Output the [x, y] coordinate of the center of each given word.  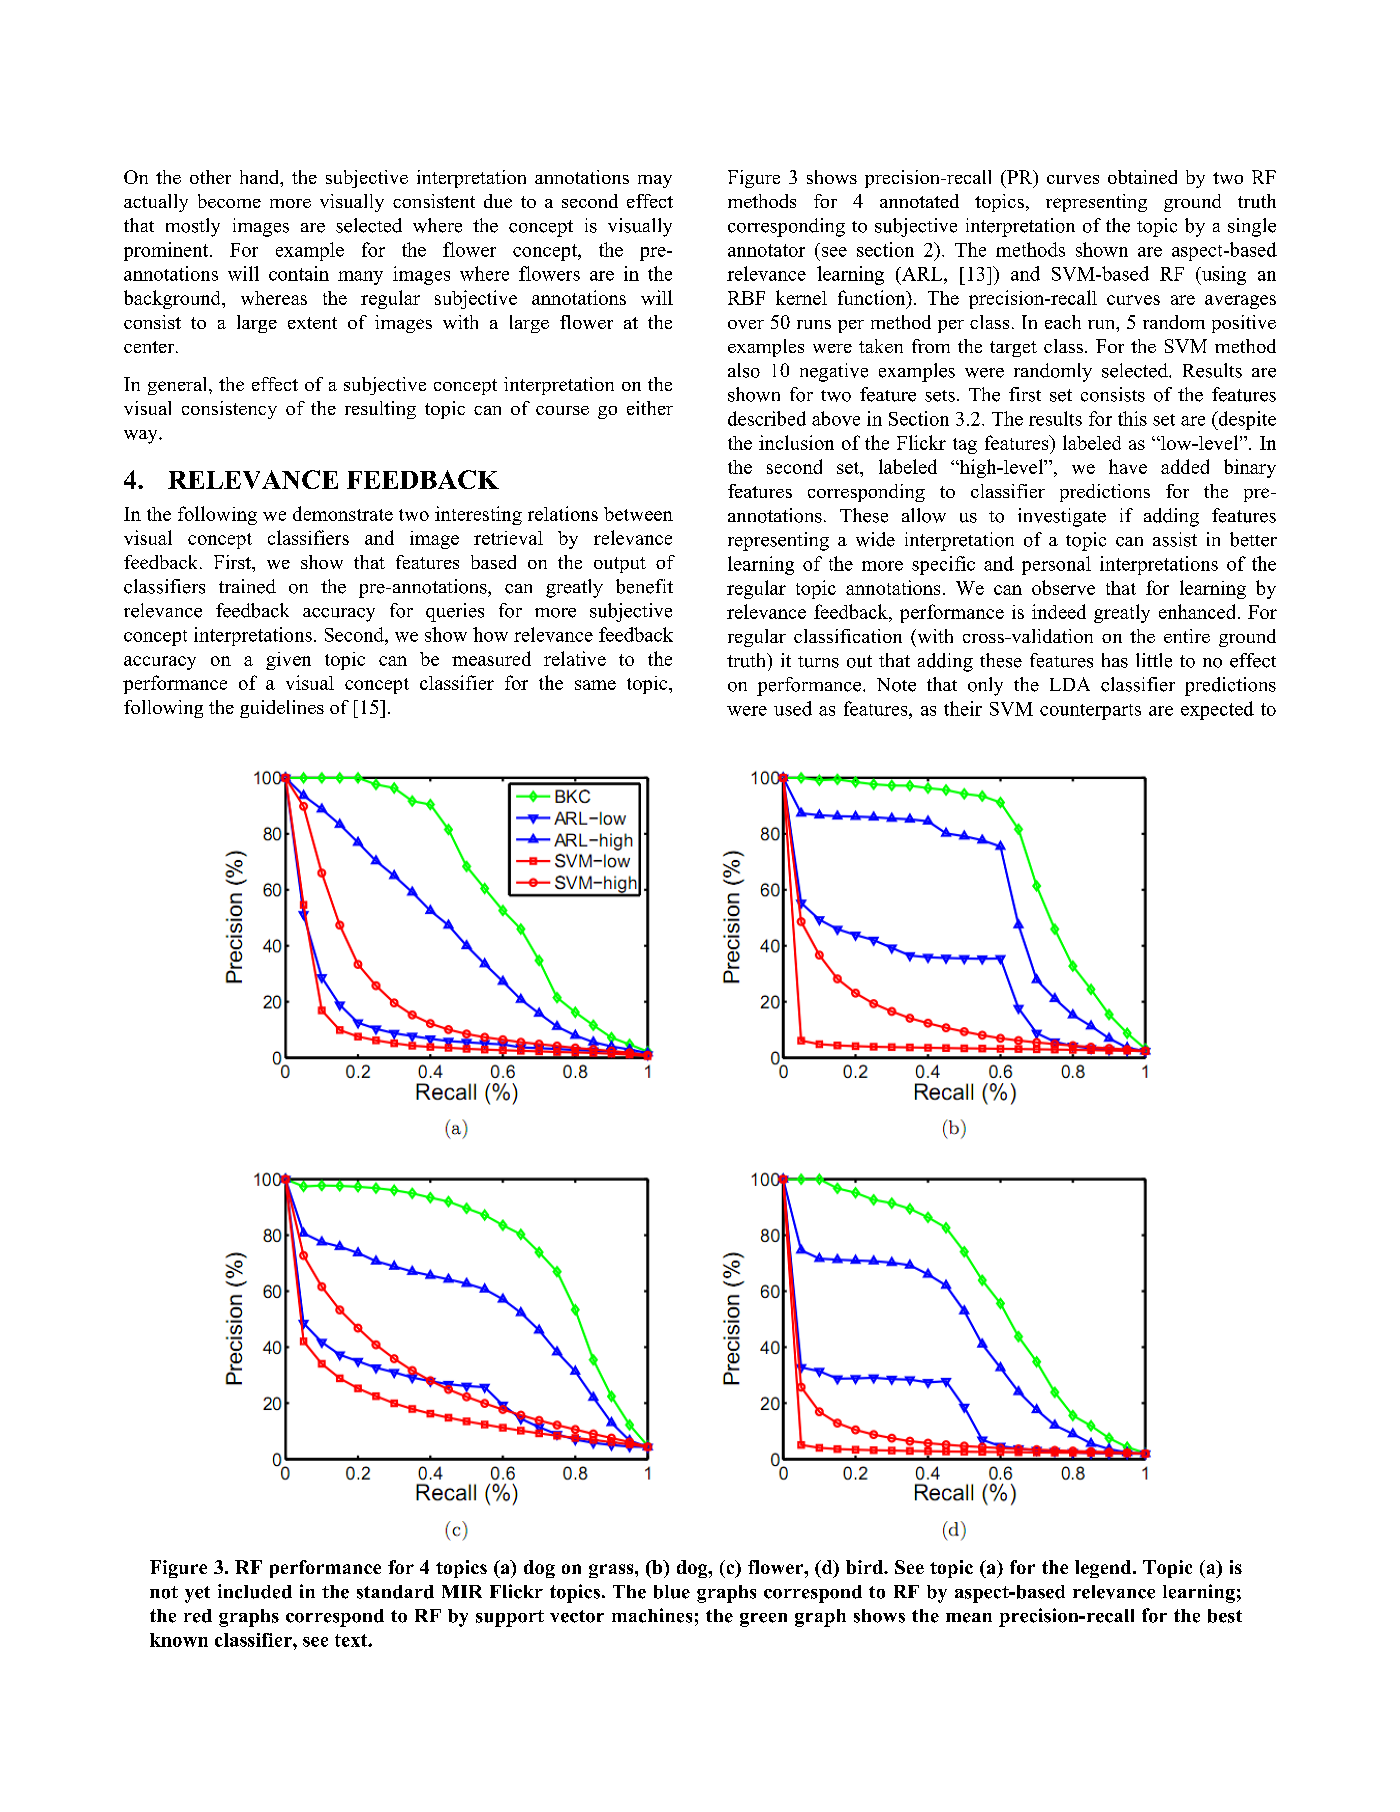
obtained [1142, 177]
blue [672, 1592]
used [793, 708]
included [255, 1591]
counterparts [1090, 712]
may [655, 181]
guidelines [282, 709]
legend [1104, 1569]
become [229, 201]
